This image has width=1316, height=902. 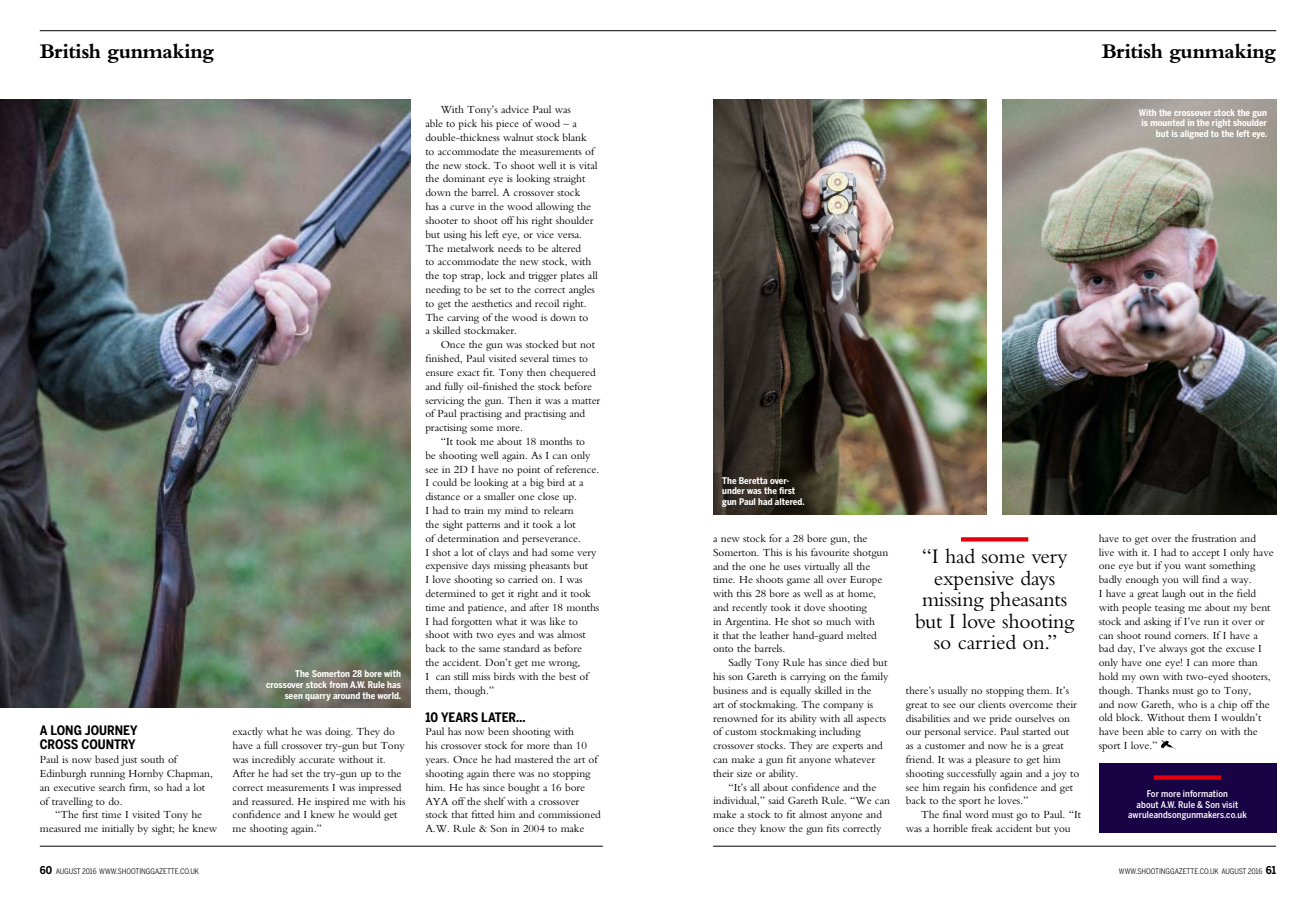 What do you see at coordinates (776, 800) in the image?
I see `said` at bounding box center [776, 800].
